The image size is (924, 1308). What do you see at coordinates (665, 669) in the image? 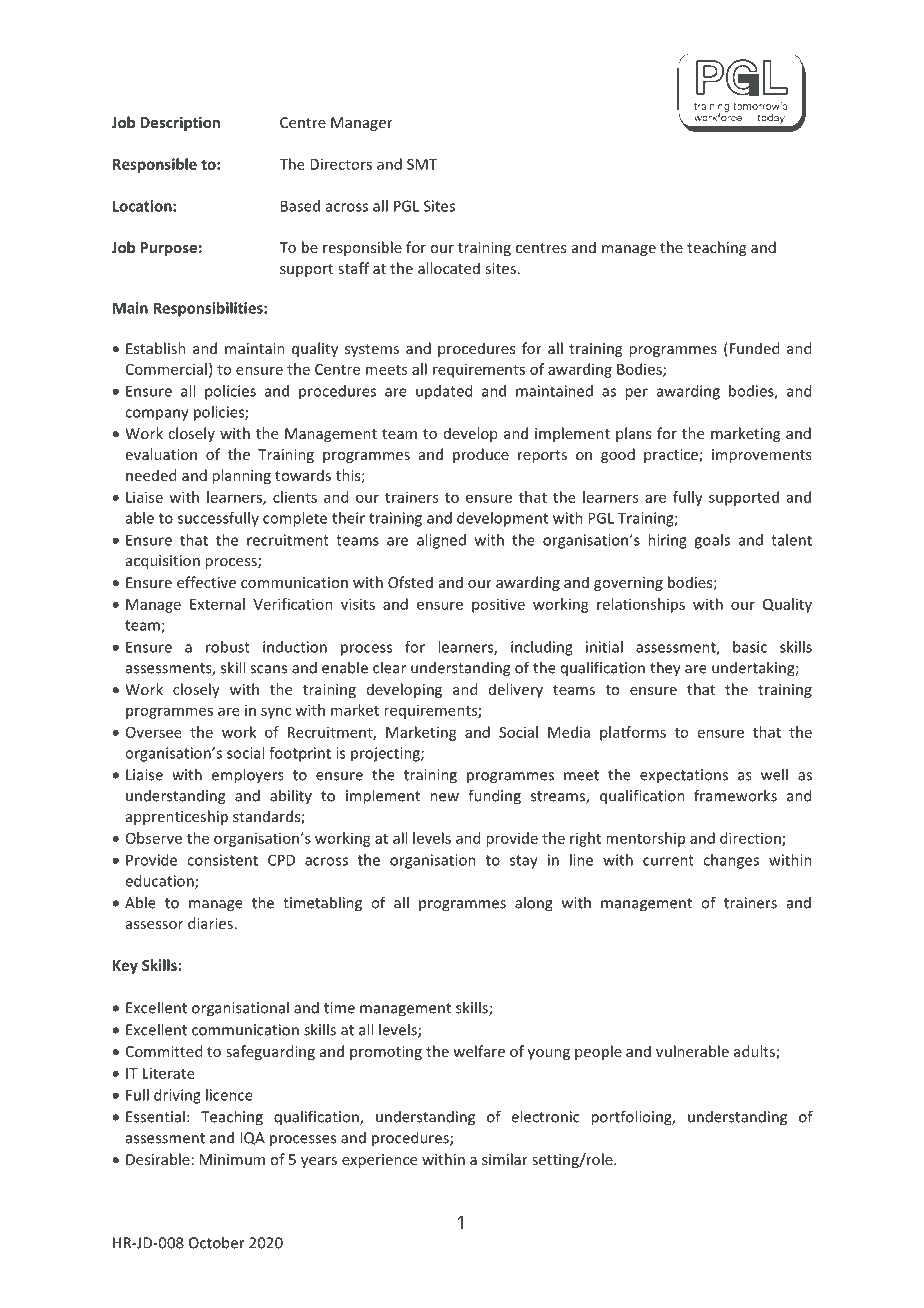
I see `they` at bounding box center [665, 669].
